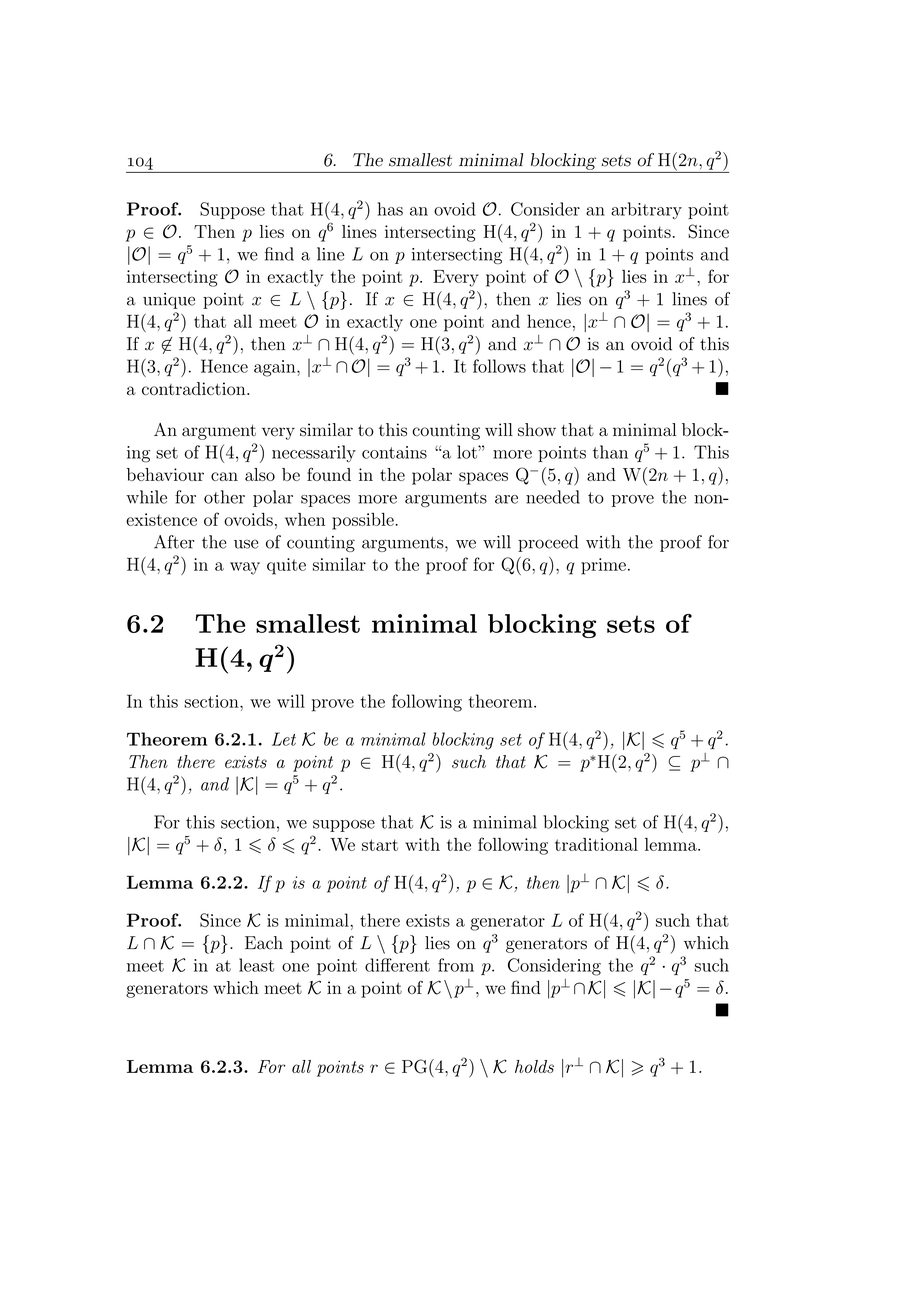 The height and width of the screenshot is (1308, 924). I want to click on traditional, so click(596, 844).
